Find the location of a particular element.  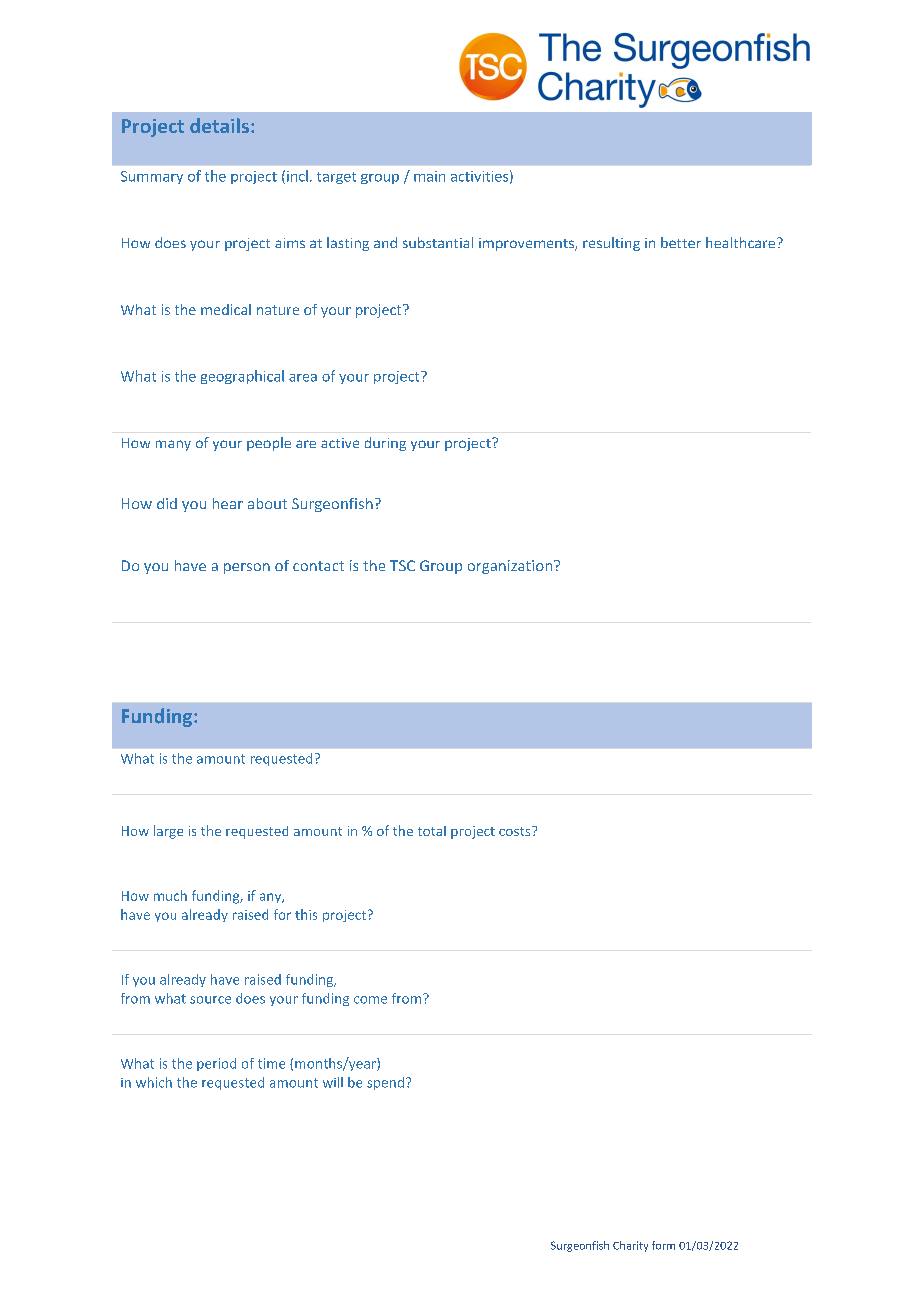

which is located at coordinates (154, 1082).
